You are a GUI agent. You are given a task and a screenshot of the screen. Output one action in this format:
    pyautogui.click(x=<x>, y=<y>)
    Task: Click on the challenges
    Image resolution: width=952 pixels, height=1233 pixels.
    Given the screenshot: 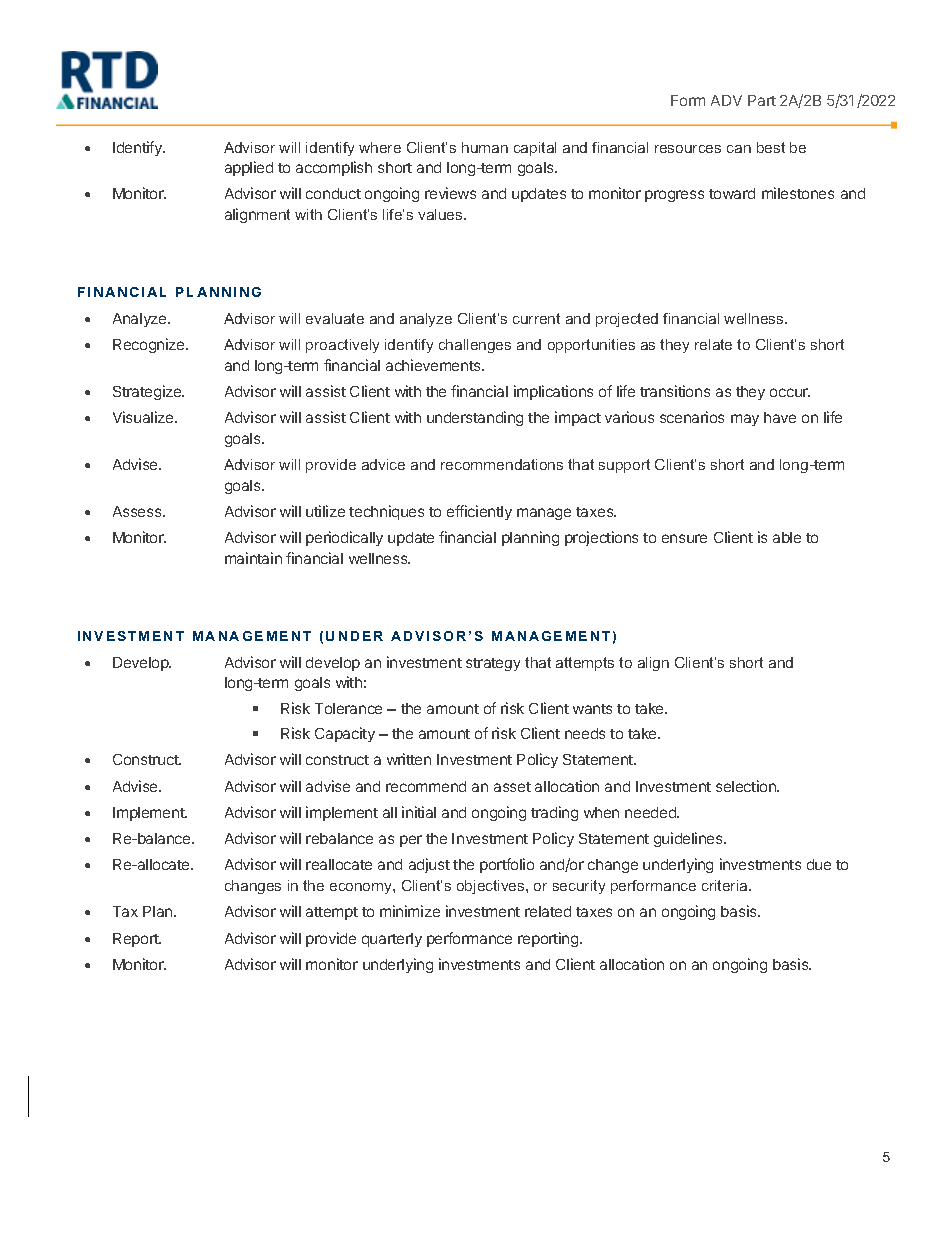 What is the action you would take?
    pyautogui.click(x=475, y=346)
